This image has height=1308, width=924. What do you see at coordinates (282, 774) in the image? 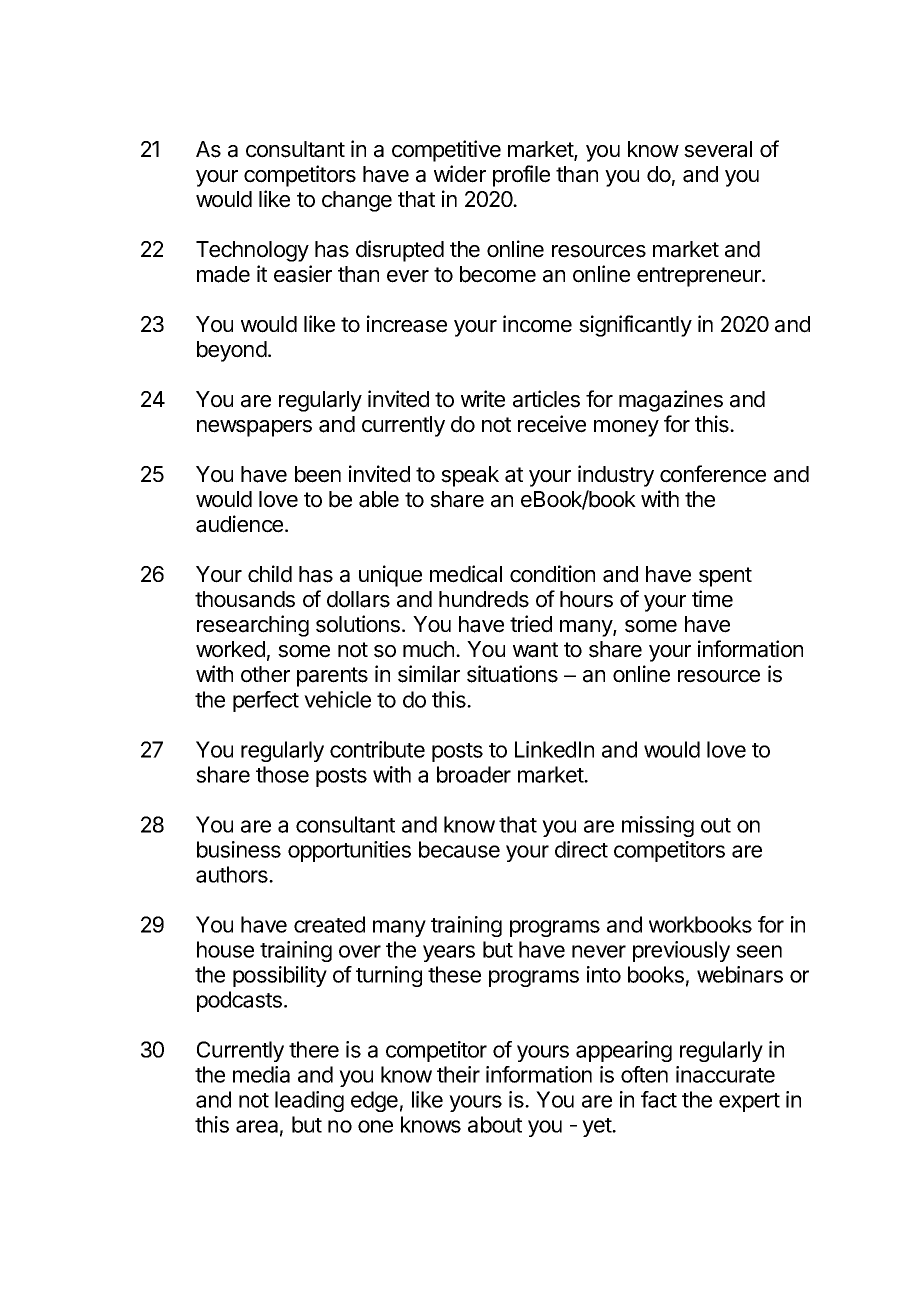
I see `those` at bounding box center [282, 774].
